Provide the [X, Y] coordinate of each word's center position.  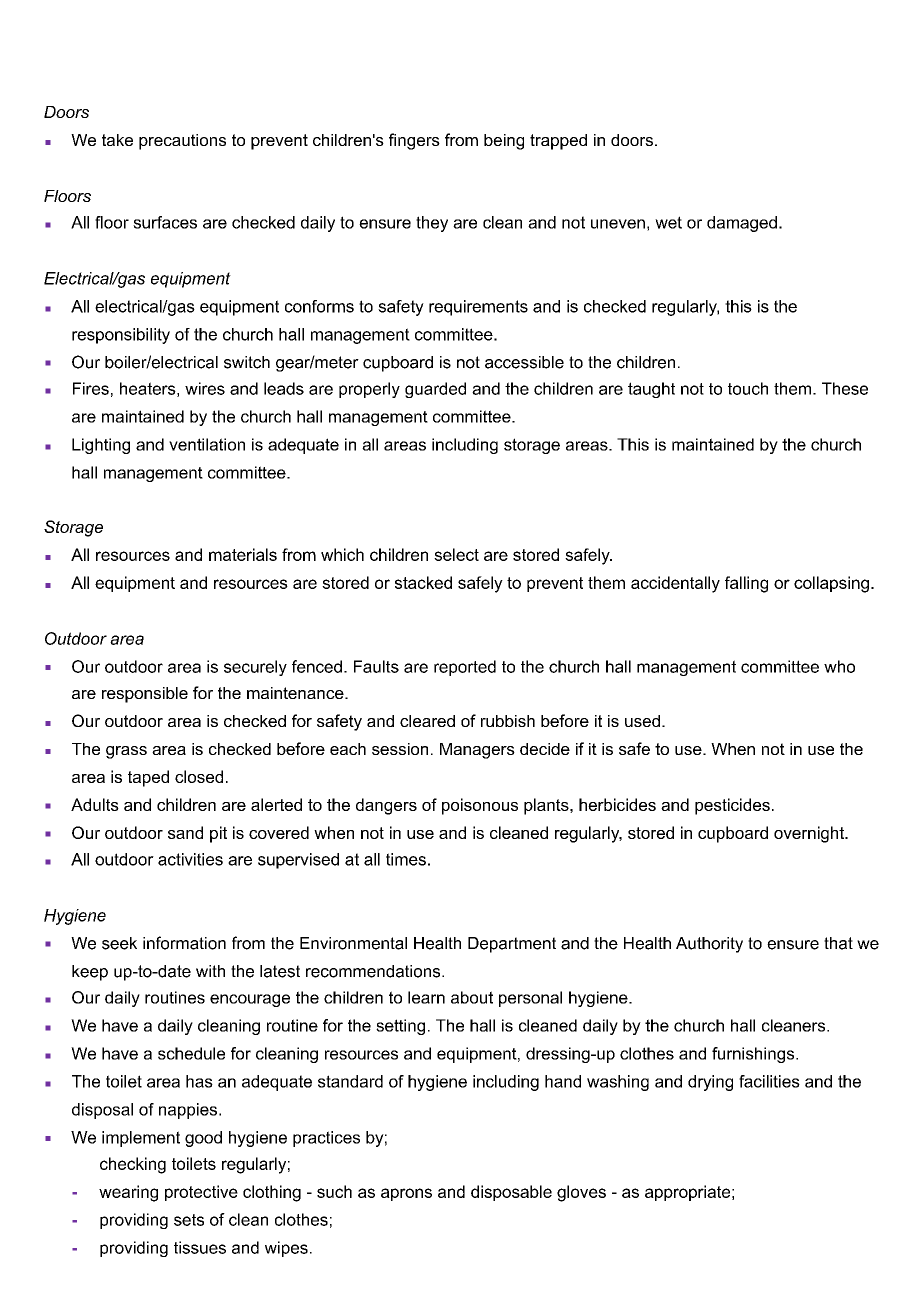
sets [189, 1220]
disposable [511, 1193]
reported [465, 668]
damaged [742, 224]
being [504, 142]
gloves [581, 1193]
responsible [145, 695]
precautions [182, 142]
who [839, 666]
